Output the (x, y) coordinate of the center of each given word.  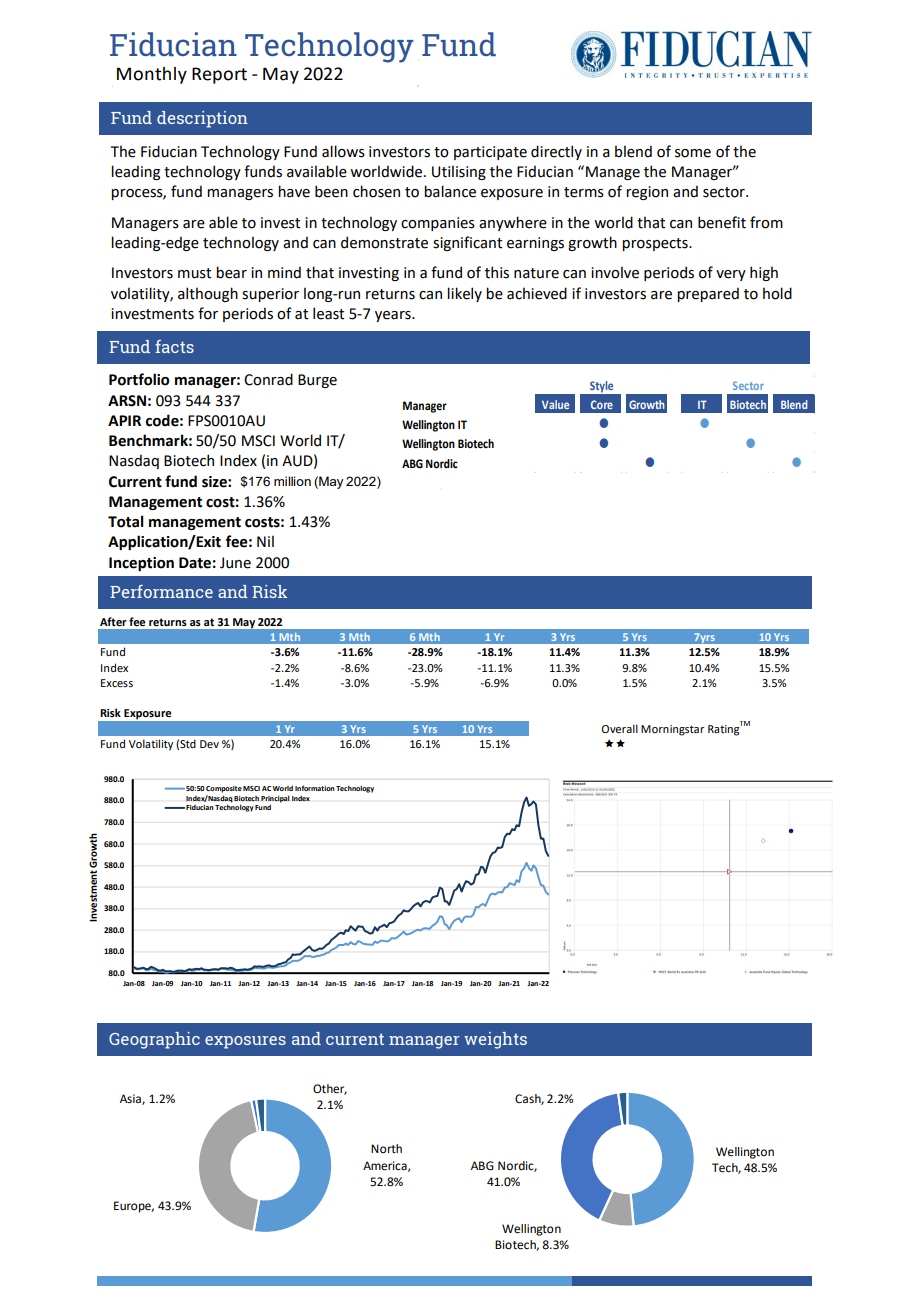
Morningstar (672, 730)
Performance (161, 591)
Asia (131, 1099)
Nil (265, 541)
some (693, 153)
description (202, 119)
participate (490, 153)
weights (495, 1040)
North (386, 1148)
